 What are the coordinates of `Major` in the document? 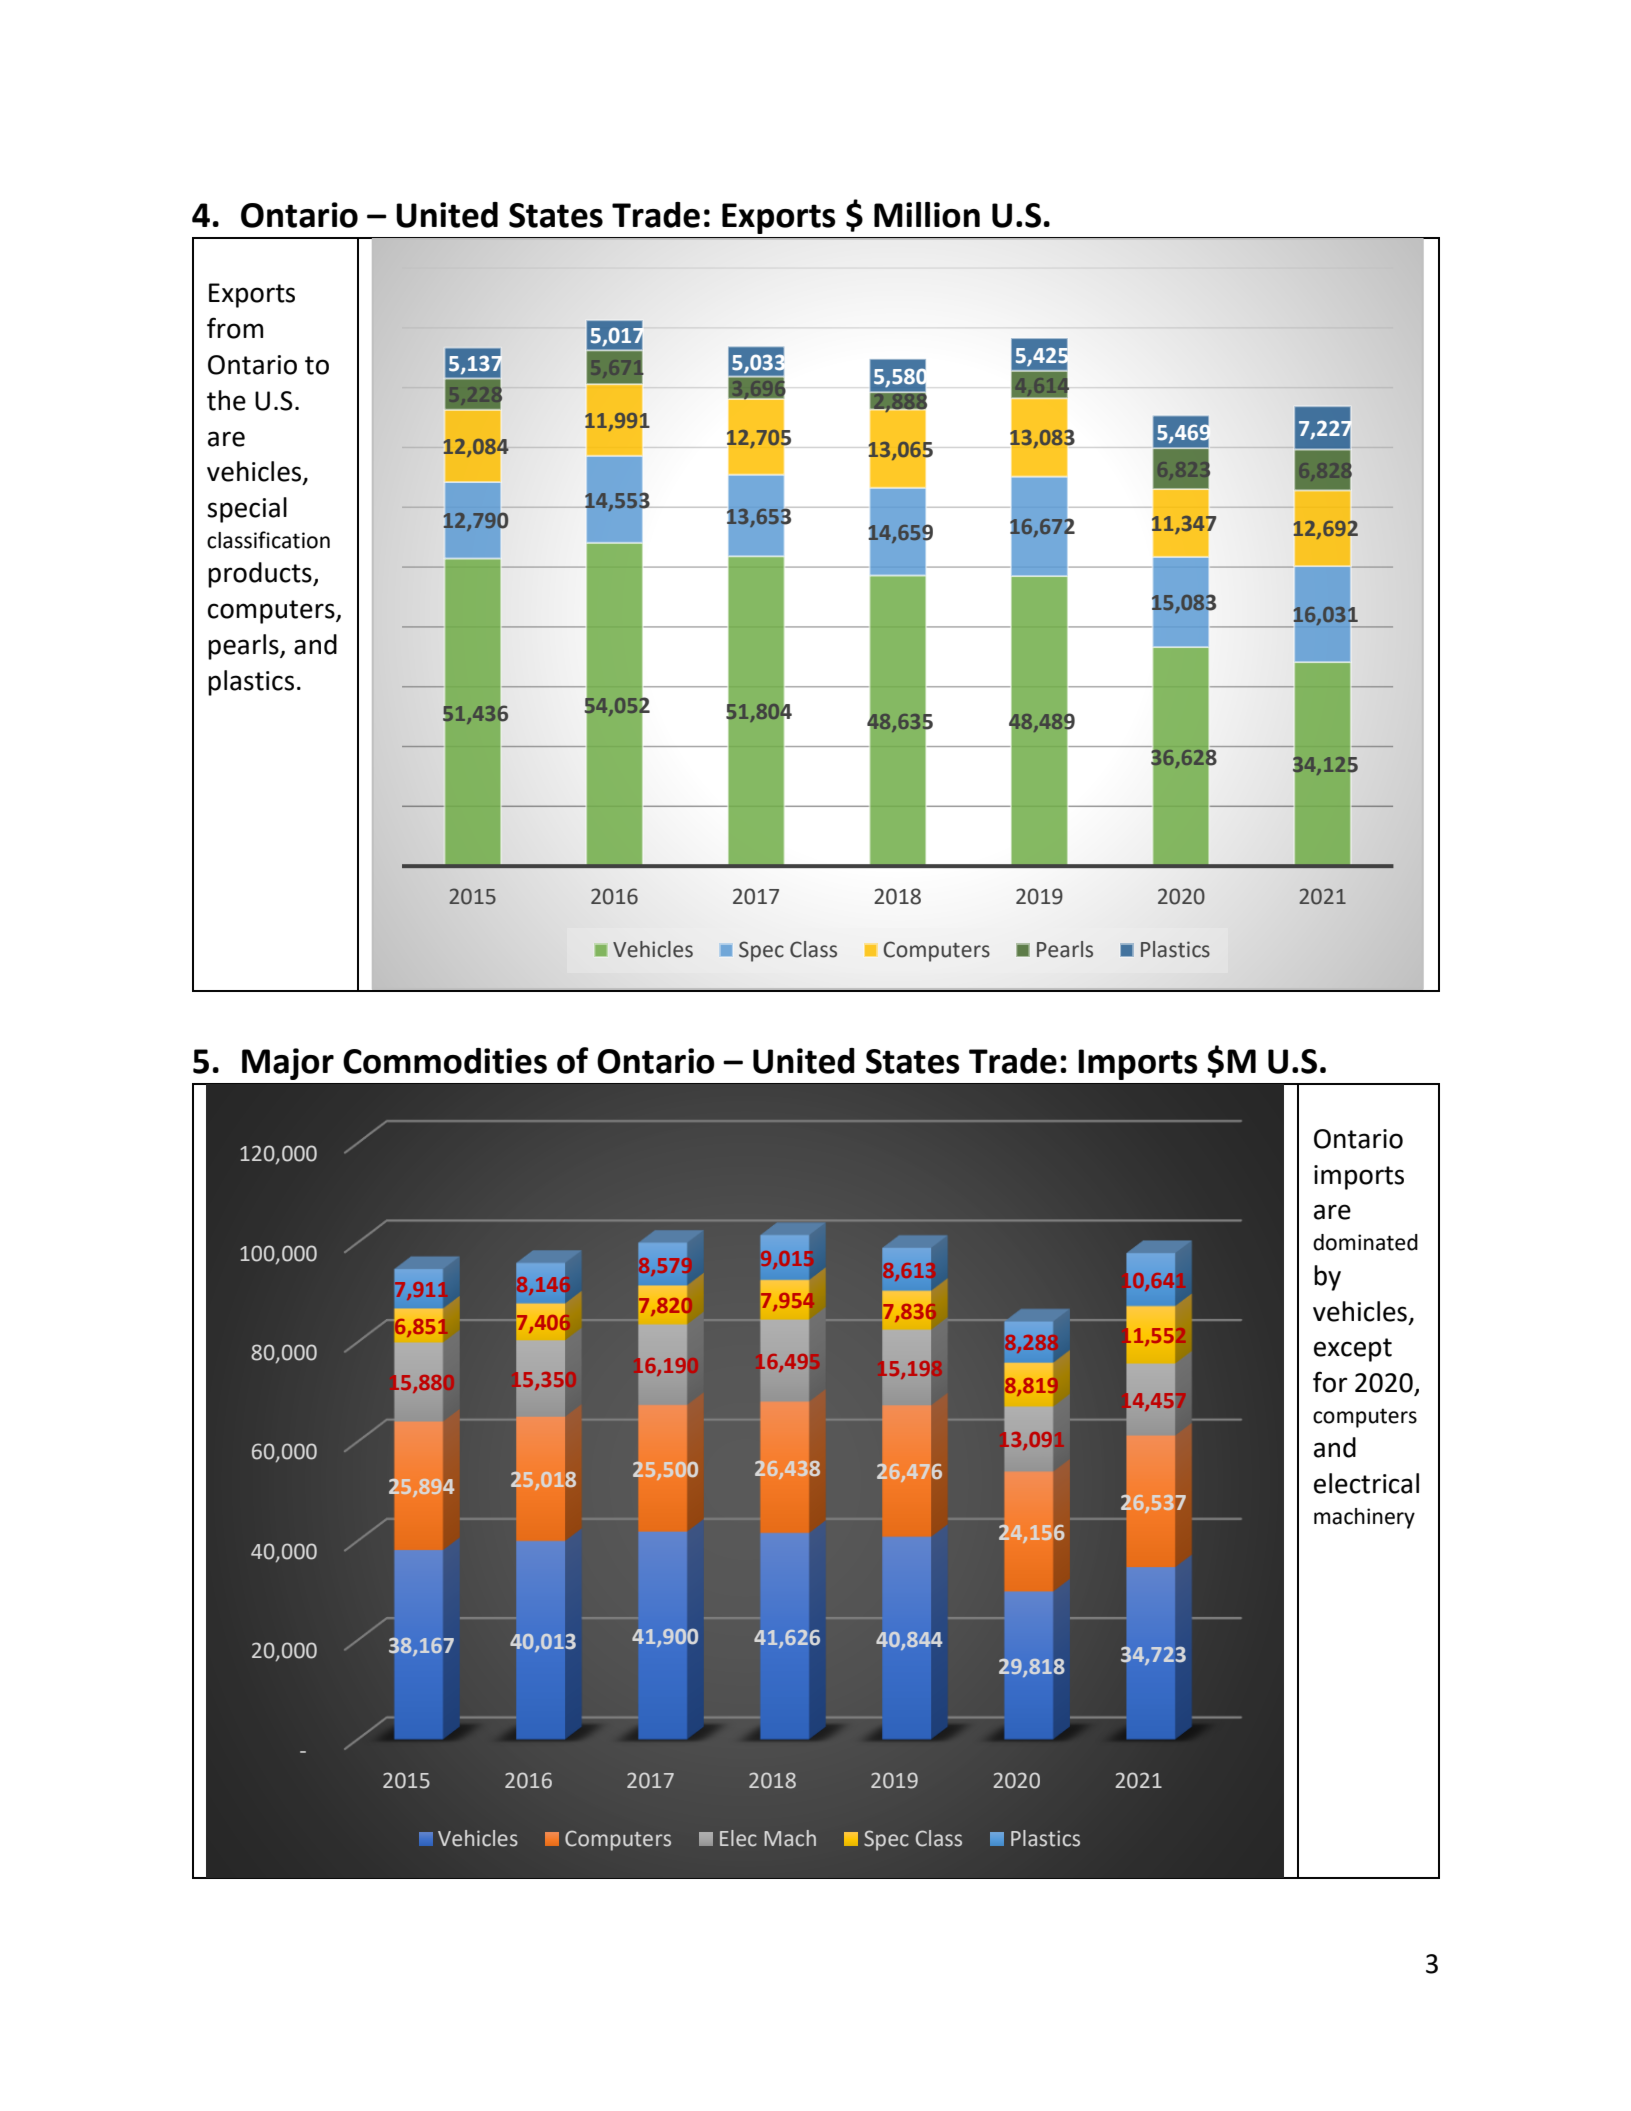 It's located at (288, 1064).
